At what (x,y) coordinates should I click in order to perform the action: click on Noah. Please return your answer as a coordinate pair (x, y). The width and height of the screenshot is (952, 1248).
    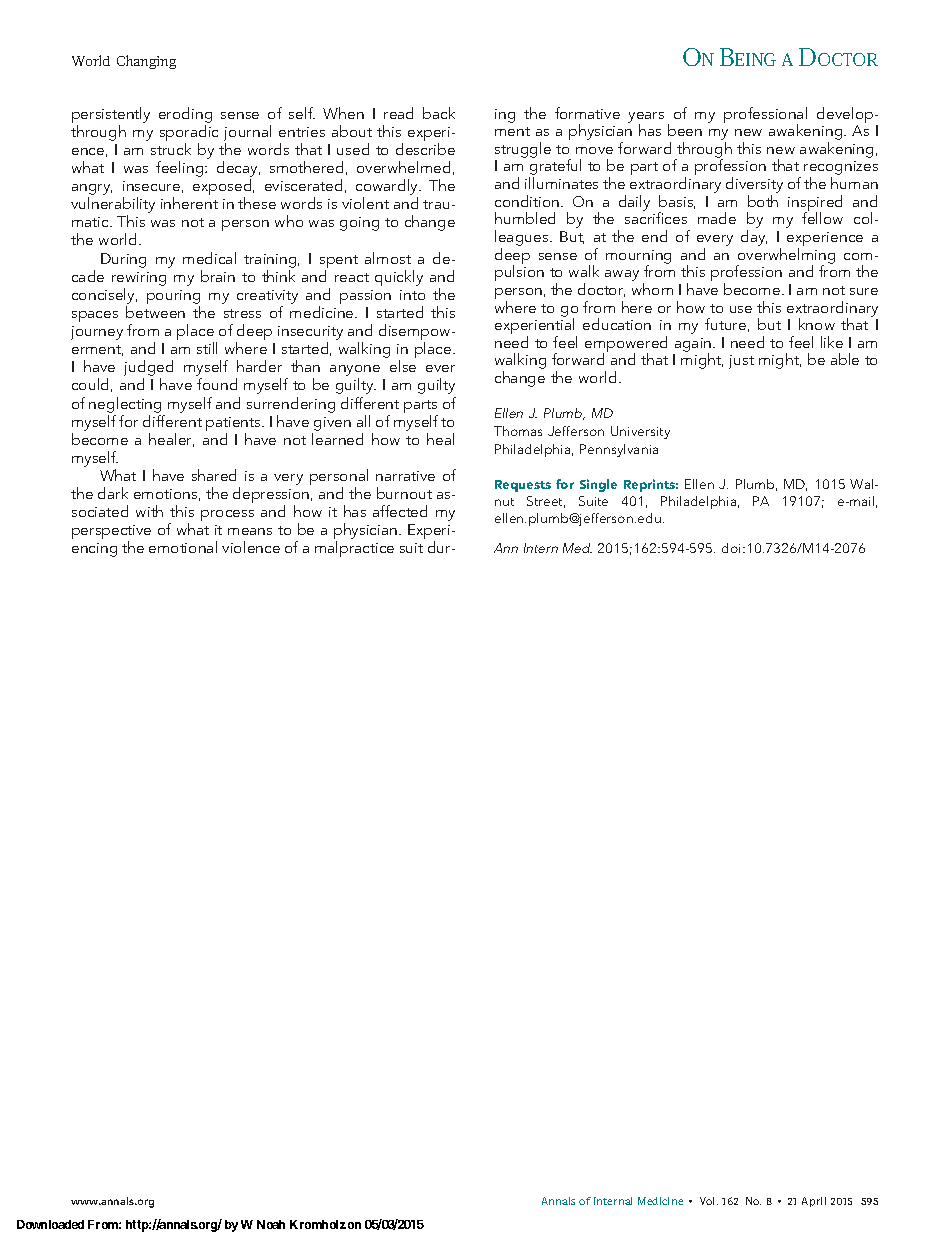
    Looking at the image, I should click on (271, 1224).
